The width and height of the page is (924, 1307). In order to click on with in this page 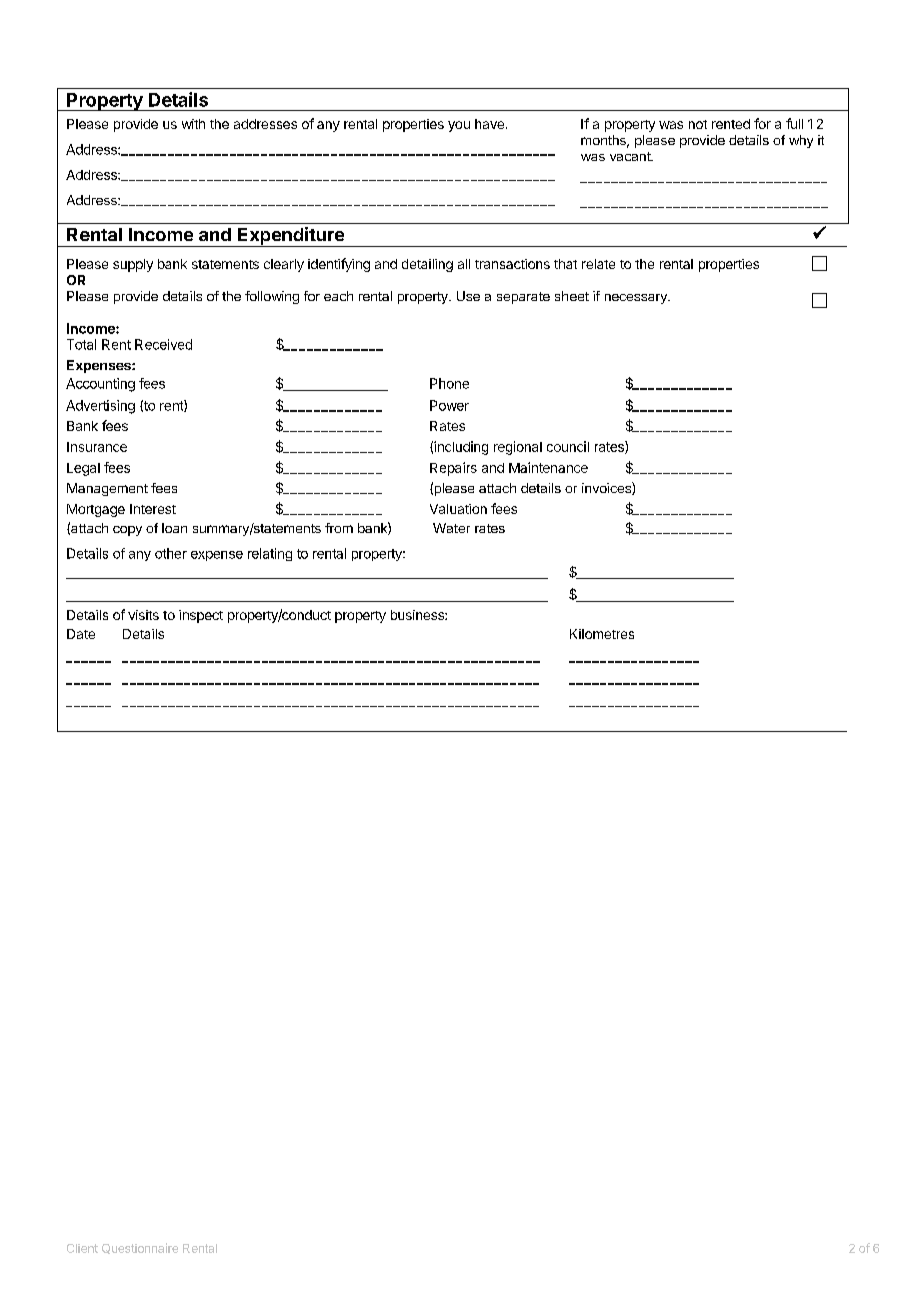, I will do `click(193, 124)`.
